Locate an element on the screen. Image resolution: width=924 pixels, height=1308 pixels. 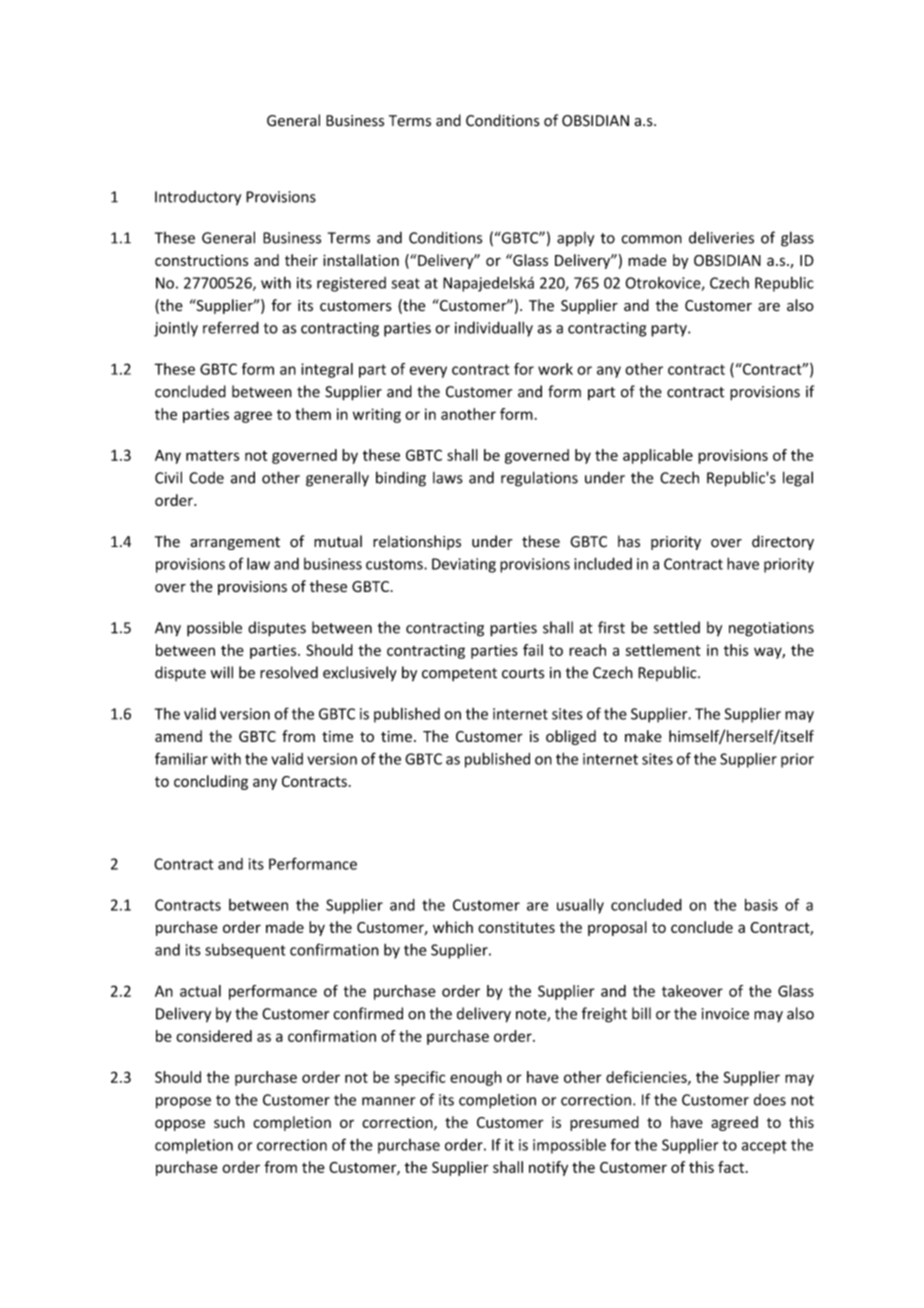
apply is located at coordinates (575, 239).
